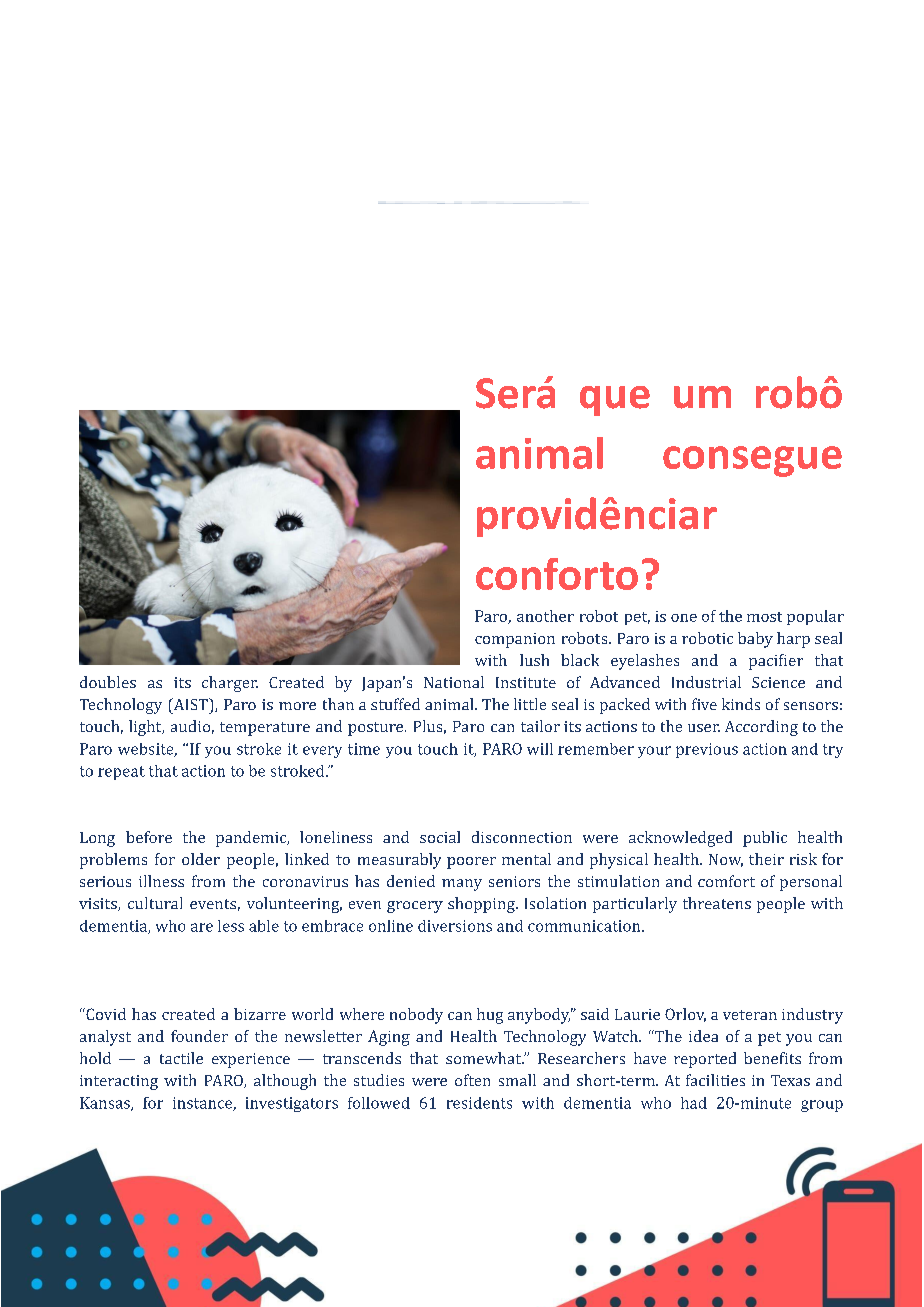  Describe the element at coordinates (545, 616) in the image. I see `another` at that location.
